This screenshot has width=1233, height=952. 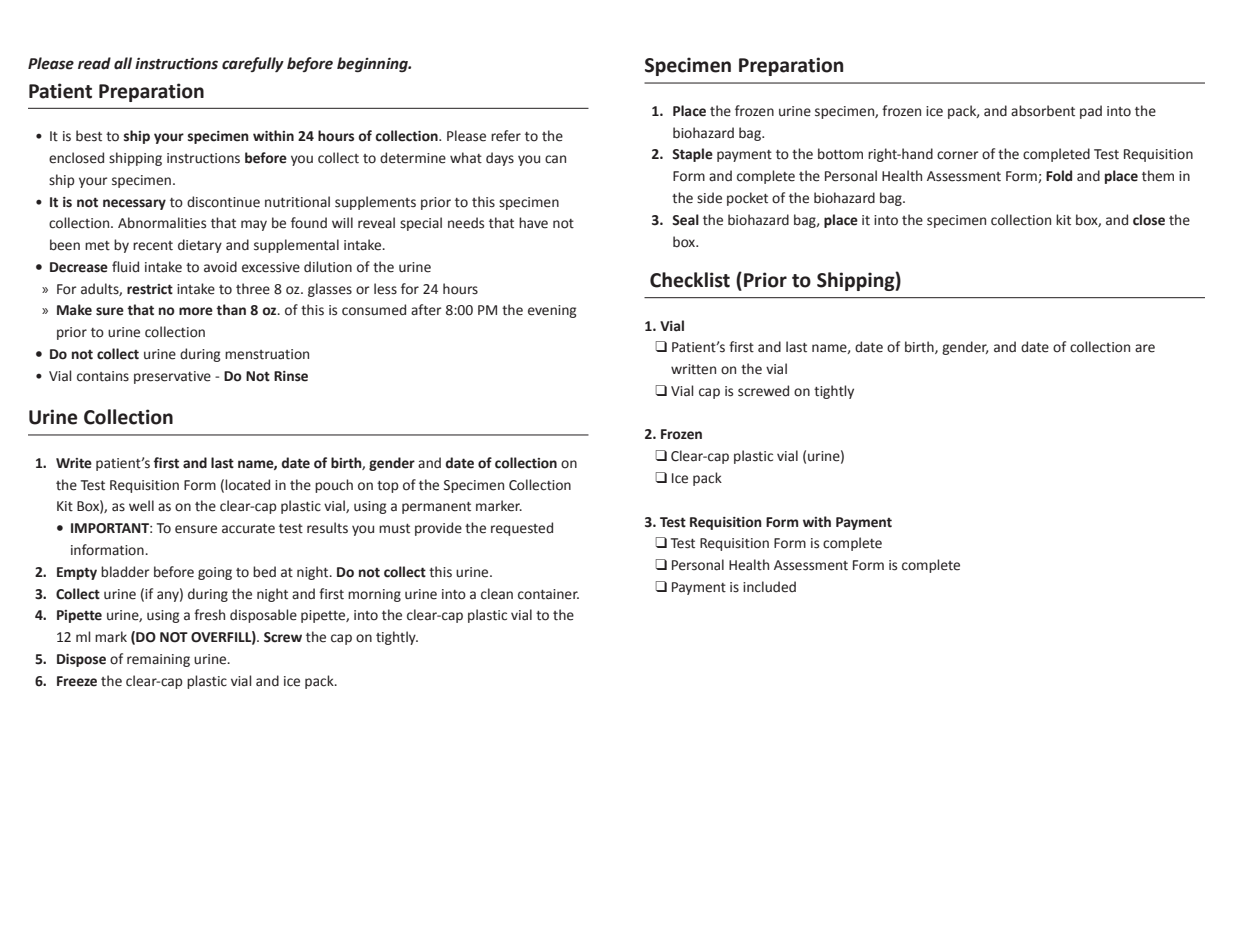 What do you see at coordinates (253, 64) in the screenshot?
I see `carefully` at bounding box center [253, 64].
